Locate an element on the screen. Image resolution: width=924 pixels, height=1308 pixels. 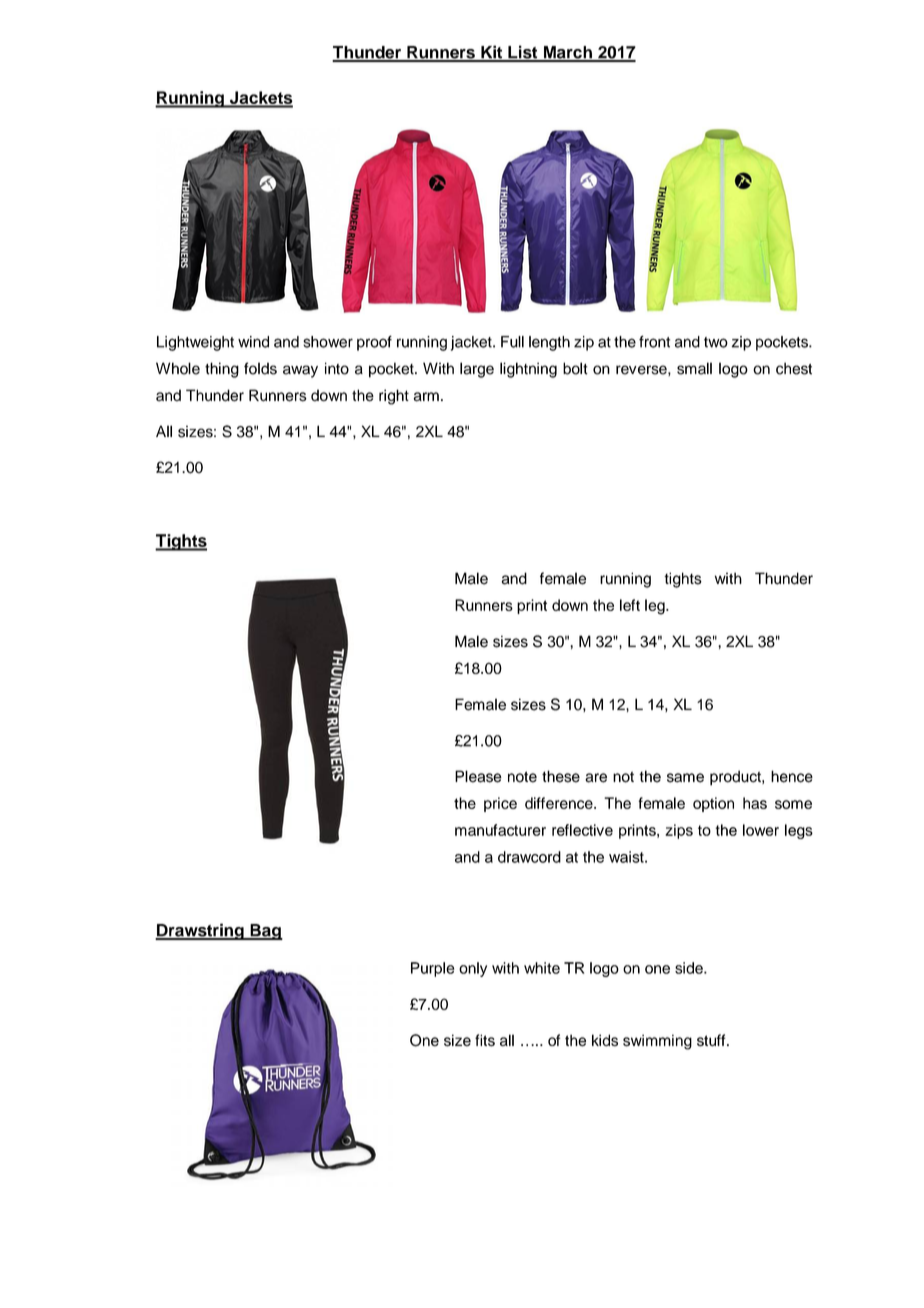
Bag is located at coordinates (265, 932).
